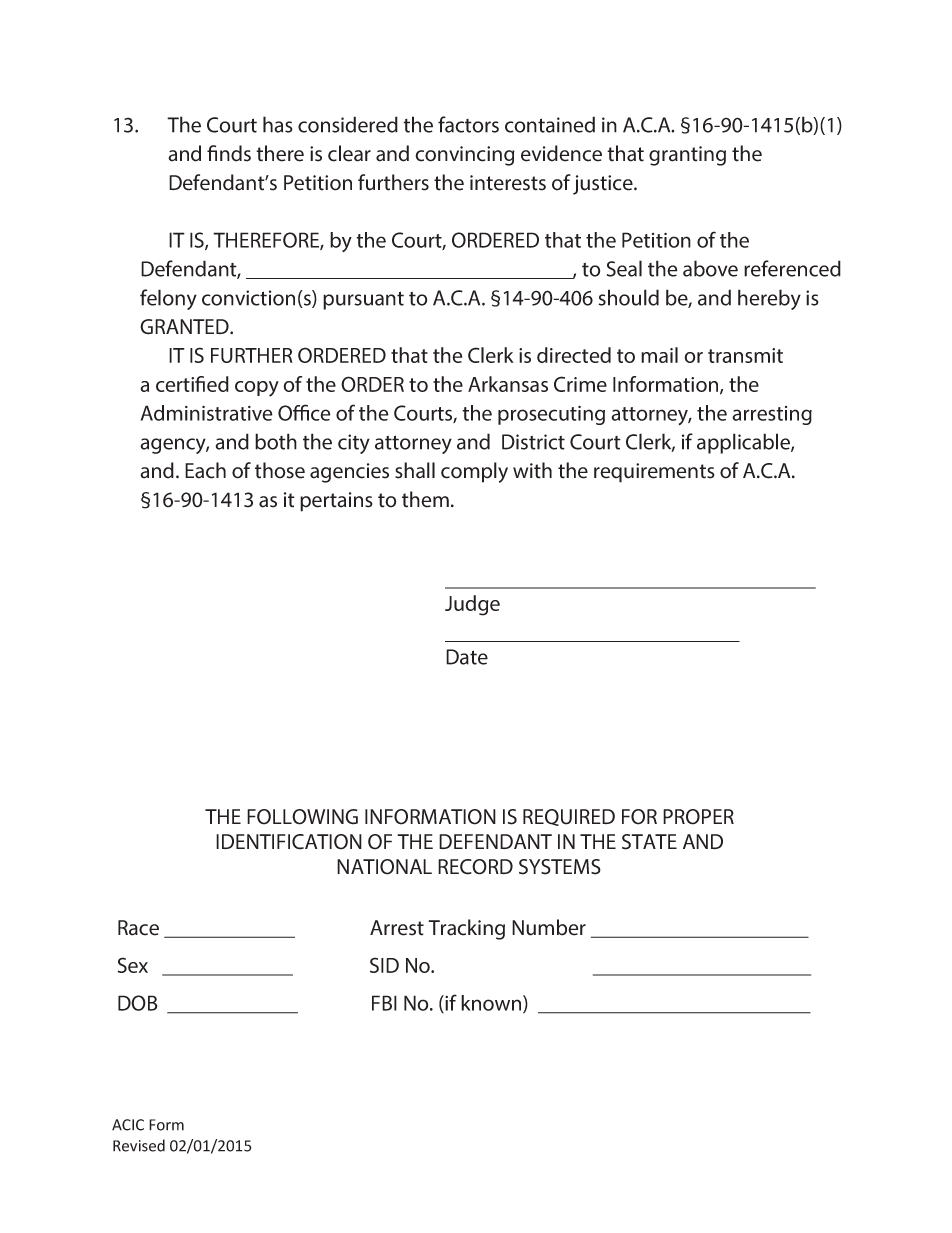 This screenshot has height=1233, width=952. What do you see at coordinates (687, 156) in the screenshot?
I see `granting` at bounding box center [687, 156].
